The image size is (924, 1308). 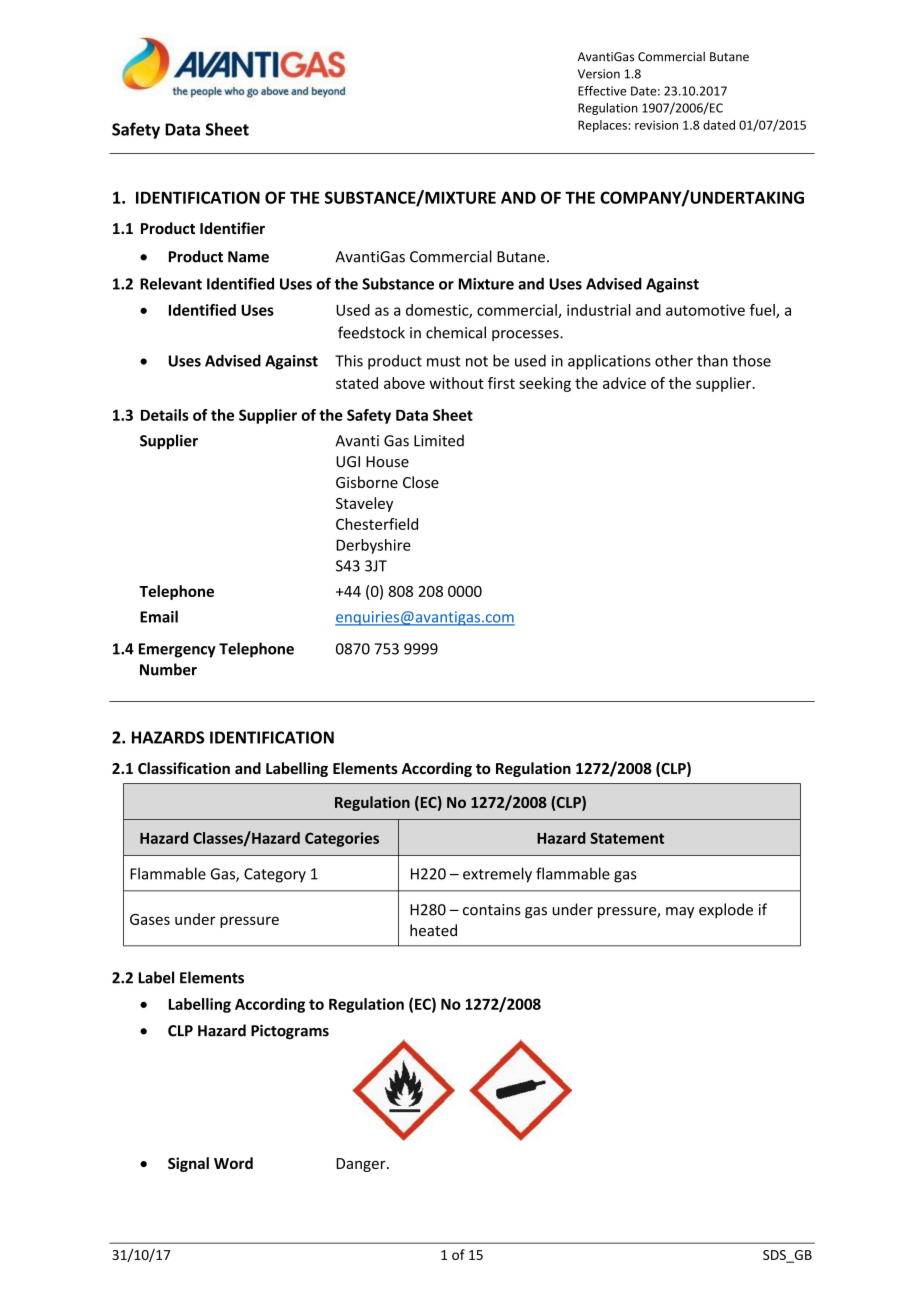 I want to click on Category, so click(x=275, y=875).
